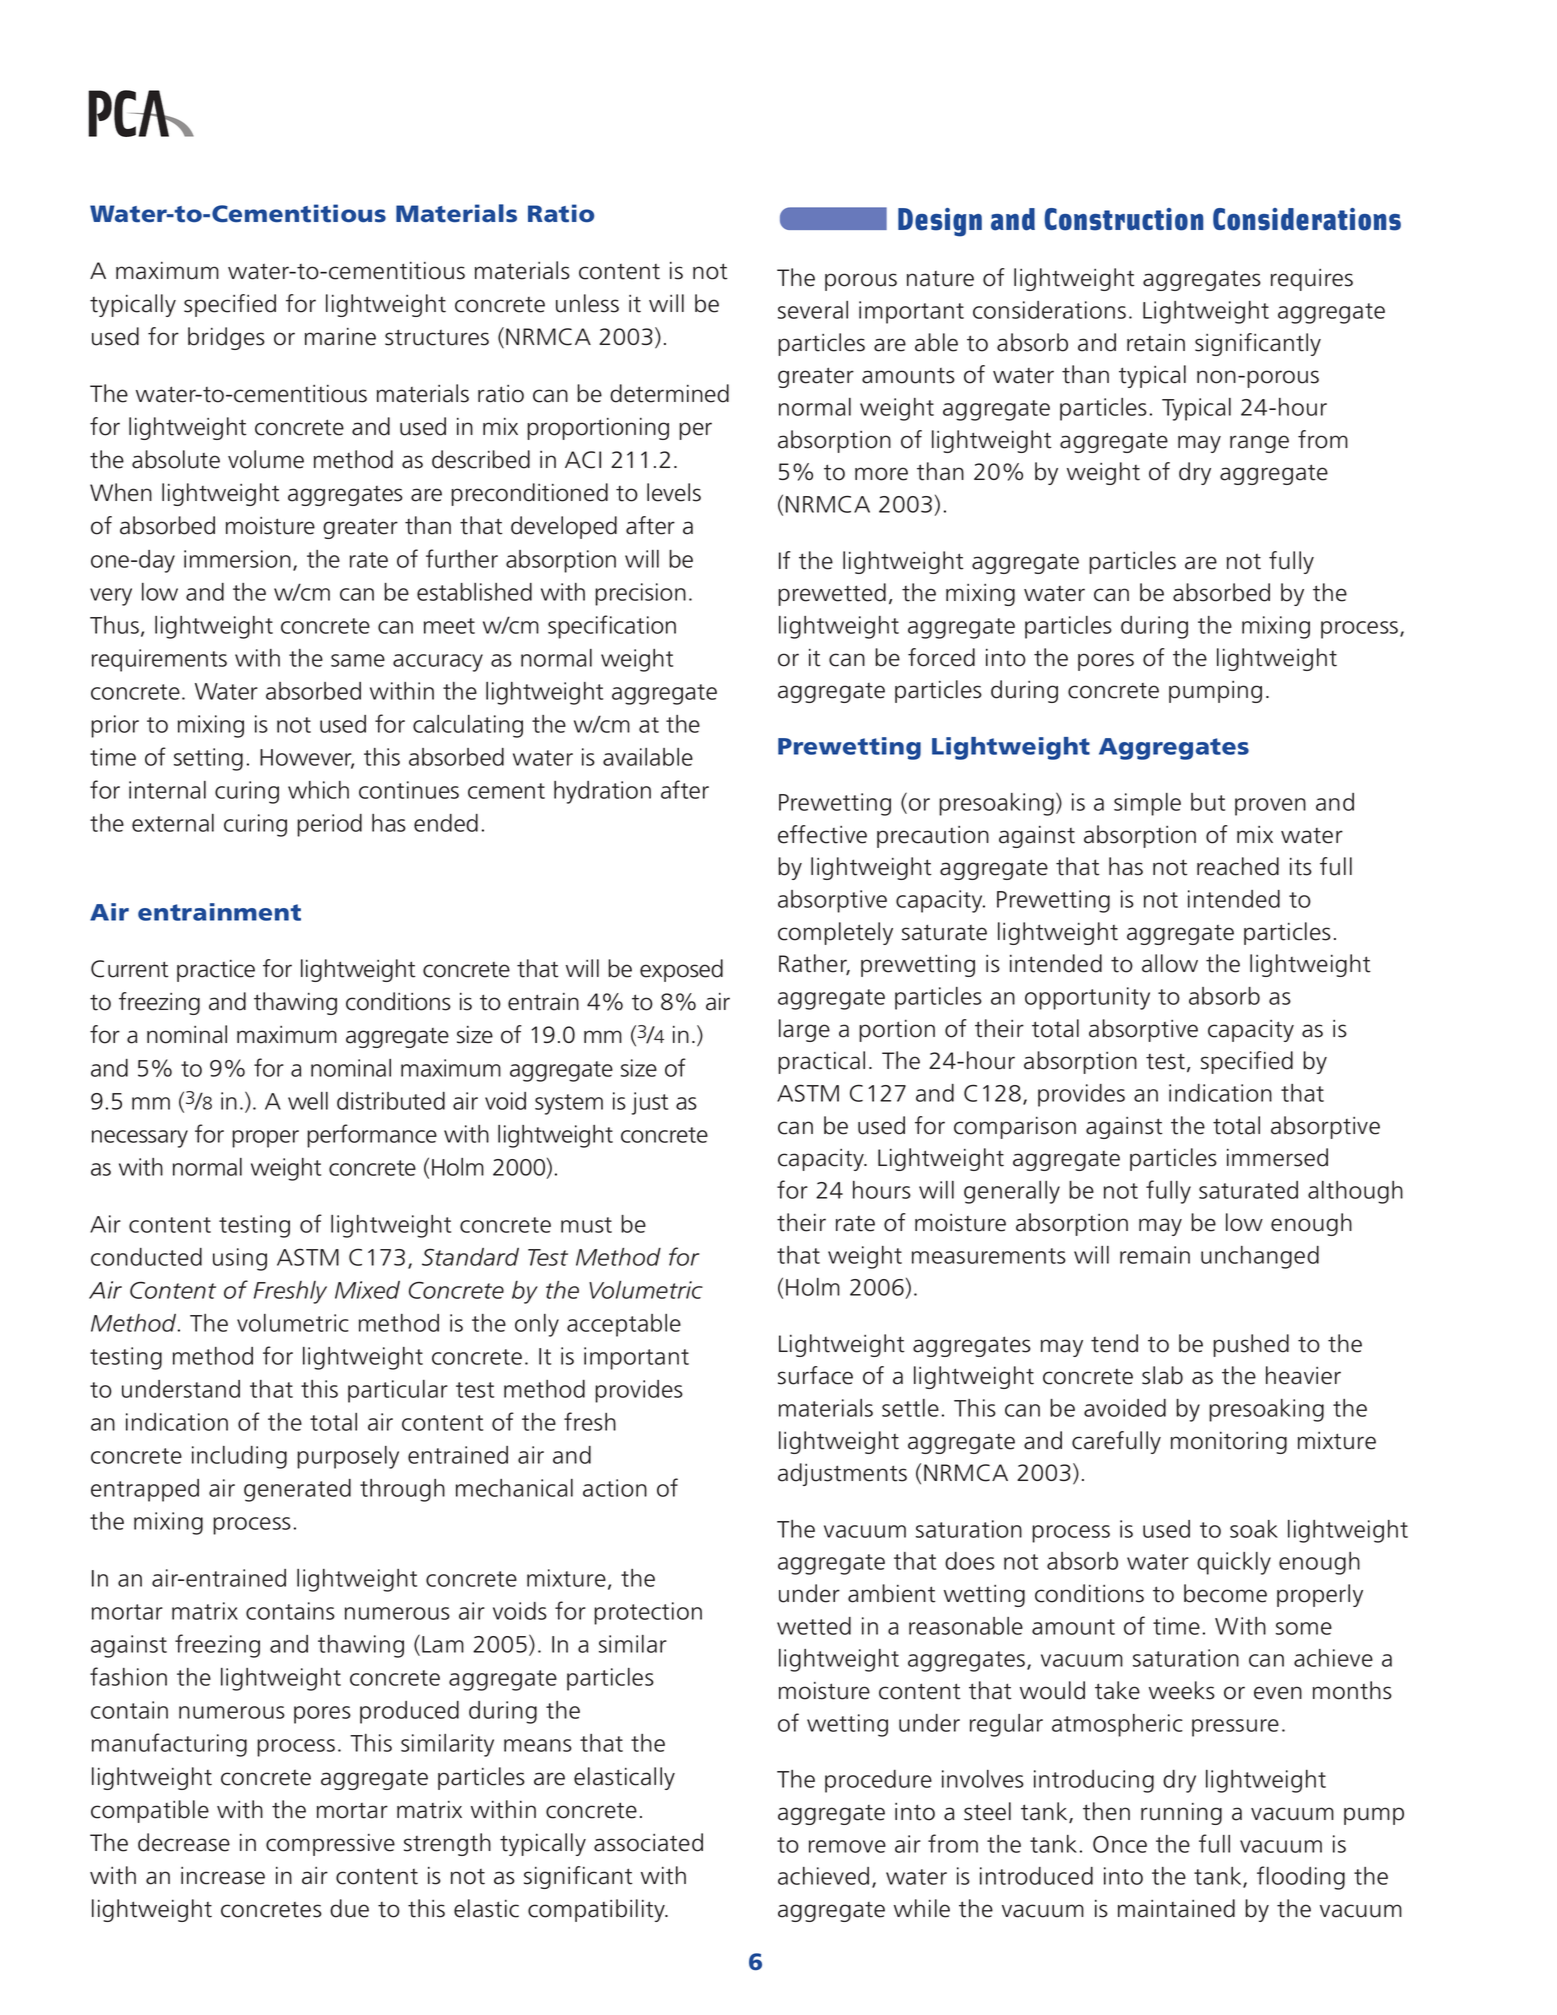 The image size is (1557, 2015). What do you see at coordinates (1155, 1255) in the page?
I see `remain` at bounding box center [1155, 1255].
